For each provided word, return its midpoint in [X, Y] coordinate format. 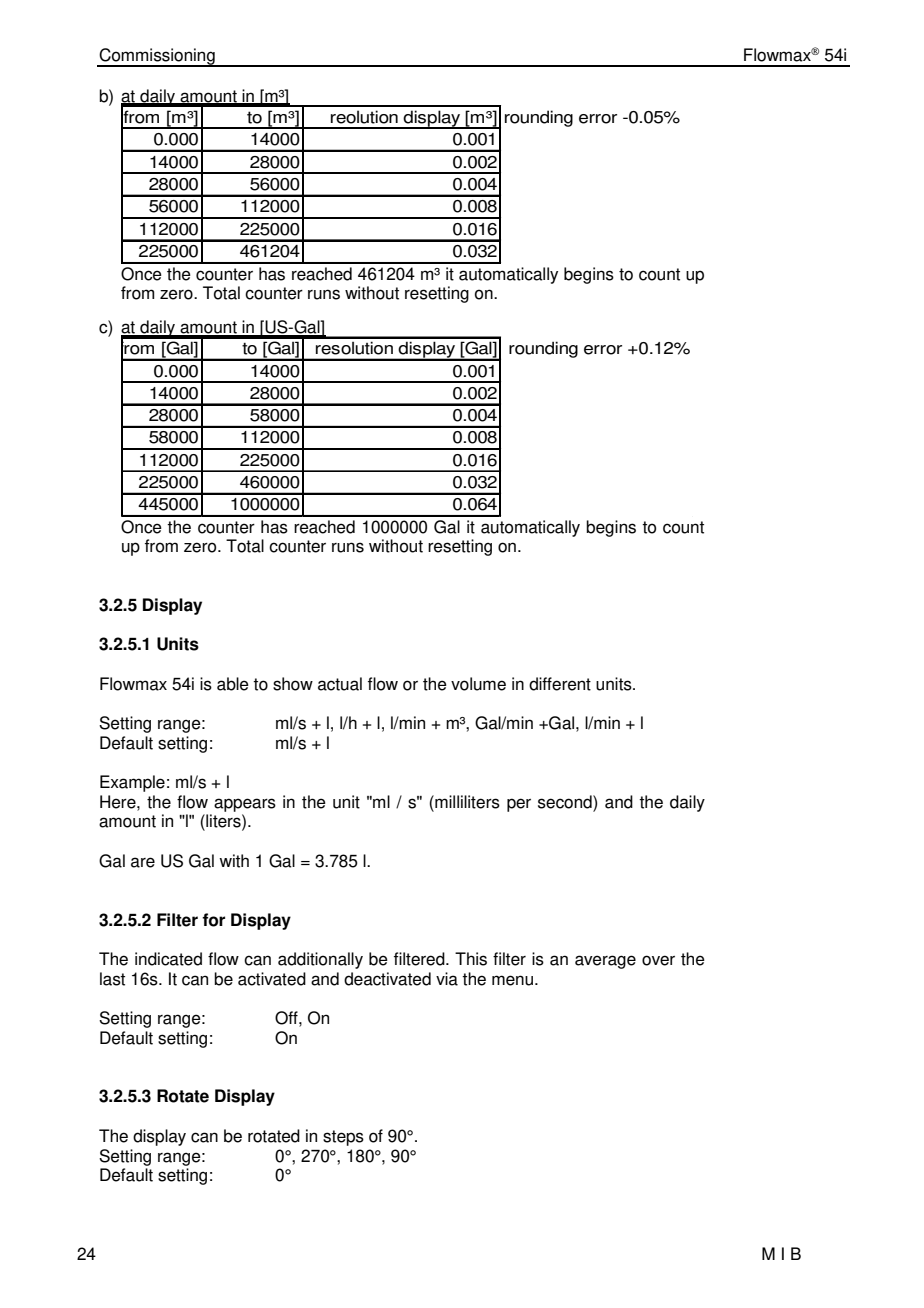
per [519, 805]
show [293, 684]
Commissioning [157, 57]
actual [340, 684]
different [560, 684]
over [658, 960]
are [143, 862]
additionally [320, 960]
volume [478, 684]
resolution [354, 348]
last [112, 979]
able [233, 684]
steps [343, 1138]
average [605, 962]
